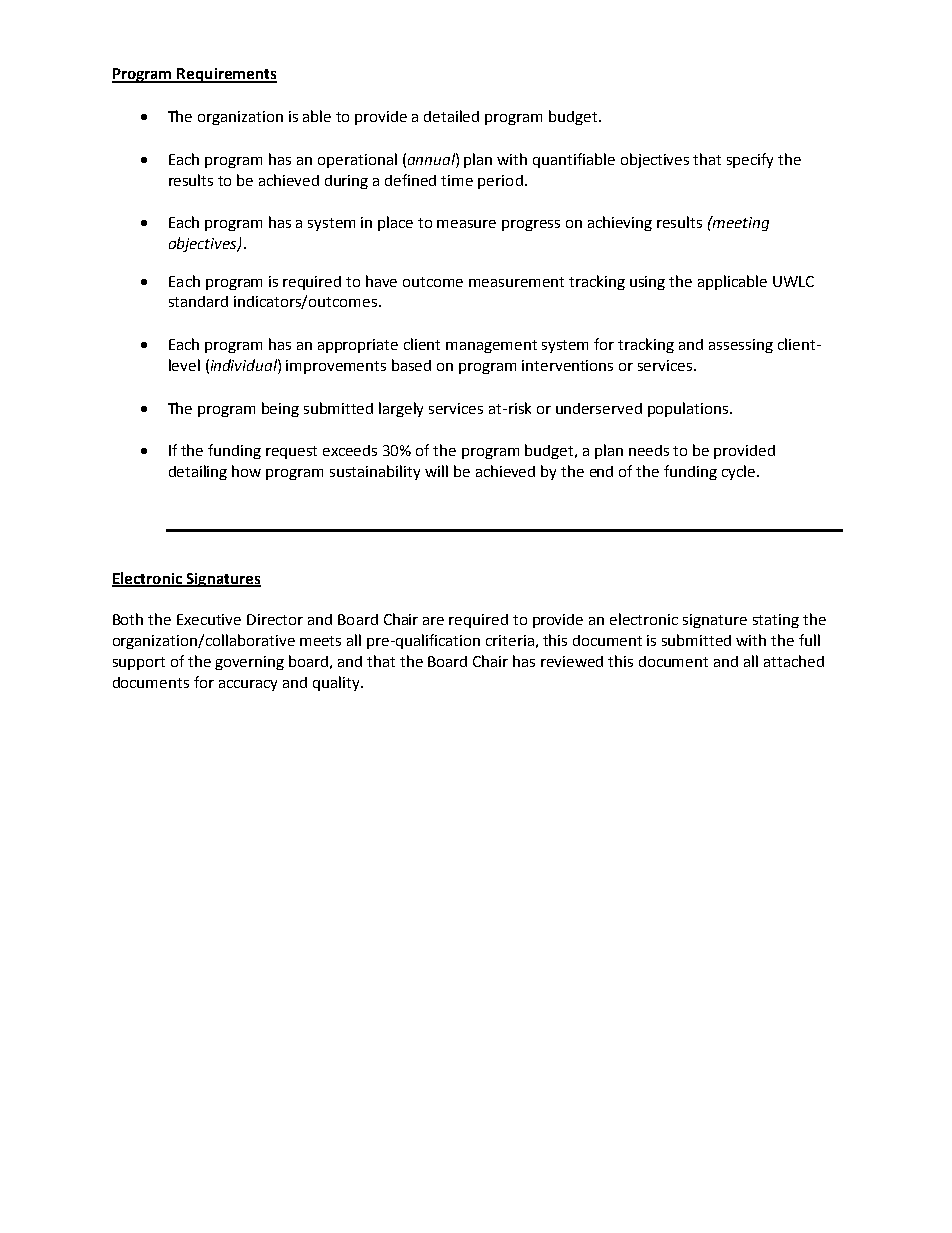  What do you see at coordinates (436, 471) in the image?
I see `will` at bounding box center [436, 471].
